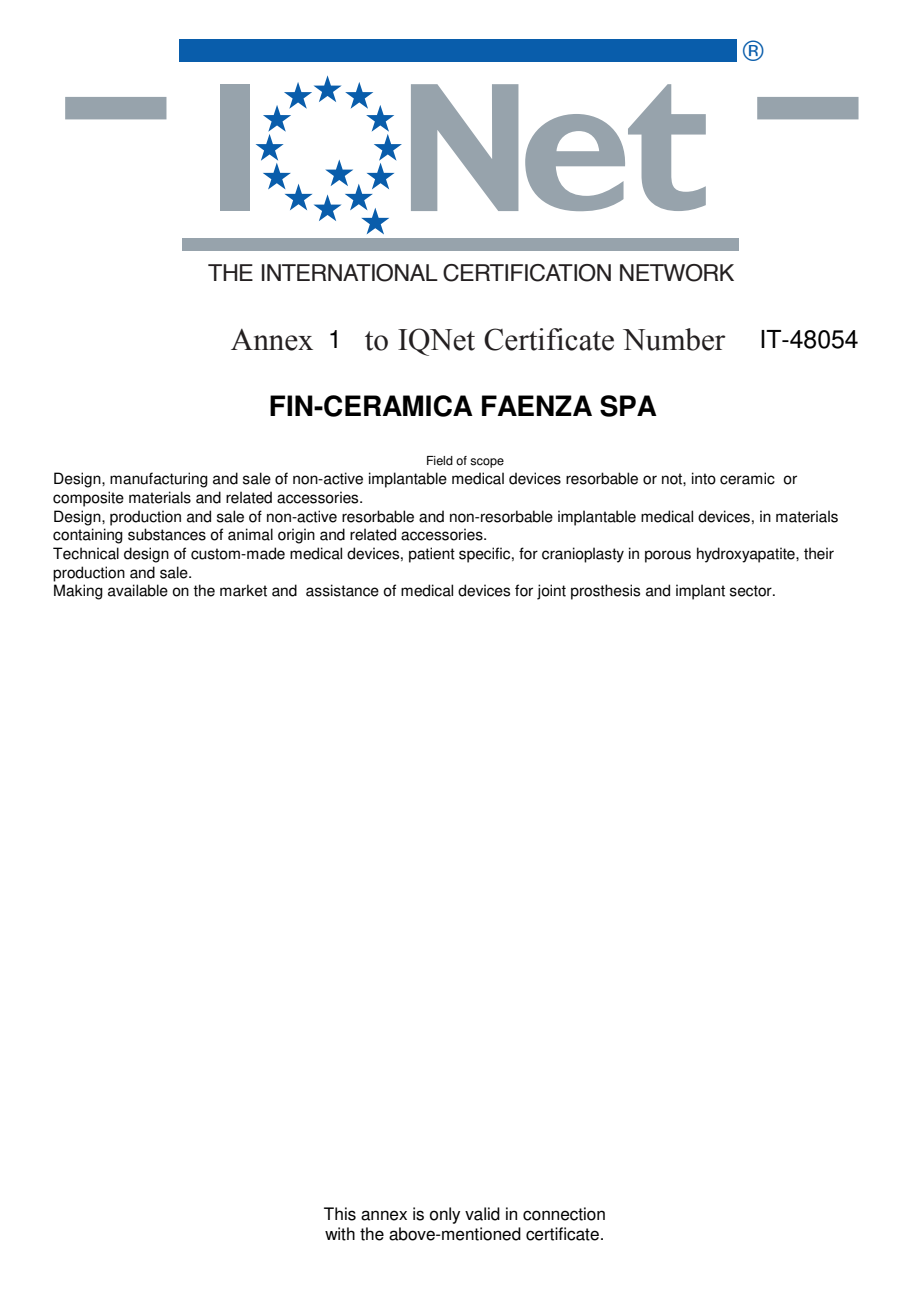 This screenshot has height=1308, width=924. Describe the element at coordinates (340, 1214) in the screenshot. I see `This` at that location.
